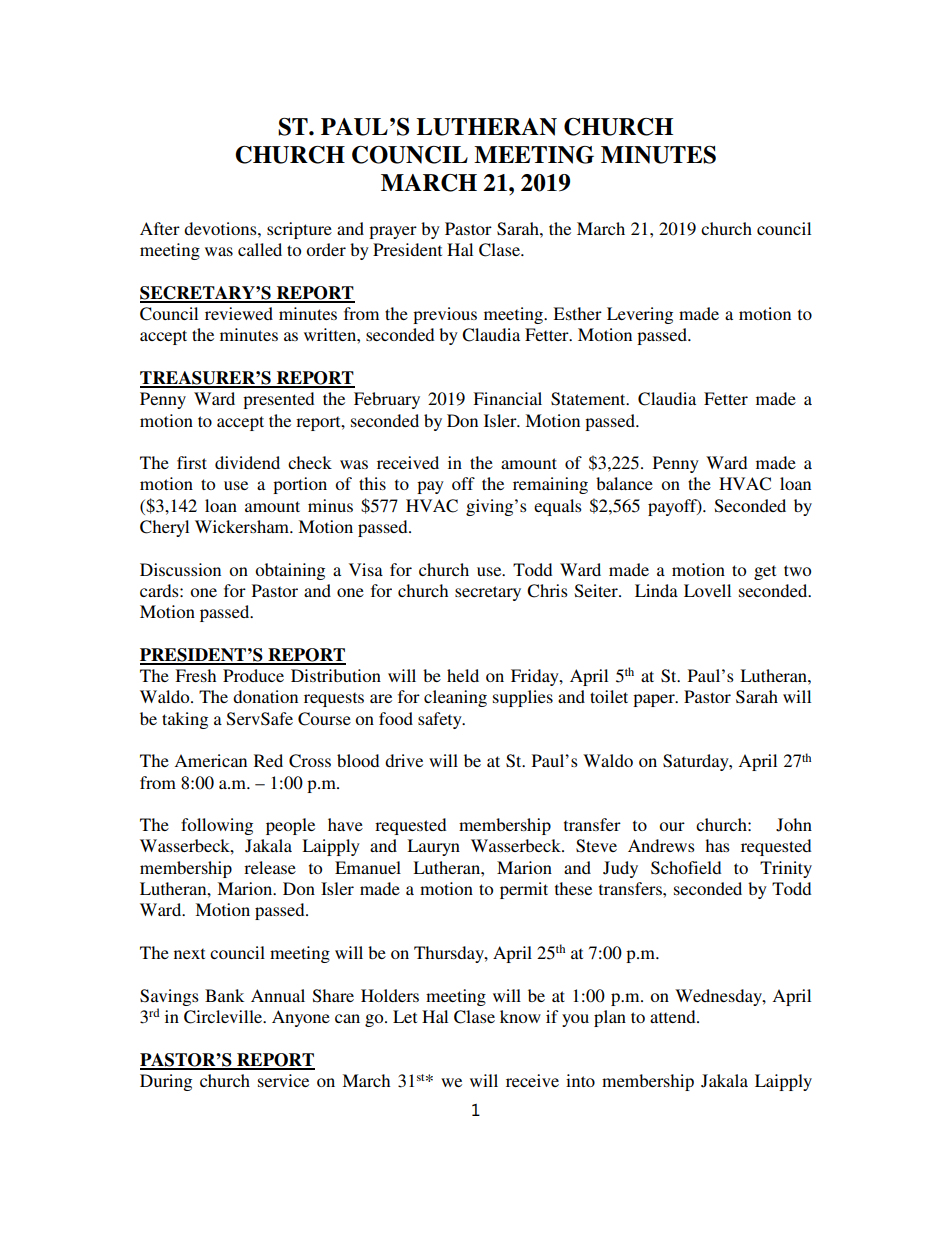  Describe the element at coordinates (640, 315) in the page. I see `Levering` at that location.
